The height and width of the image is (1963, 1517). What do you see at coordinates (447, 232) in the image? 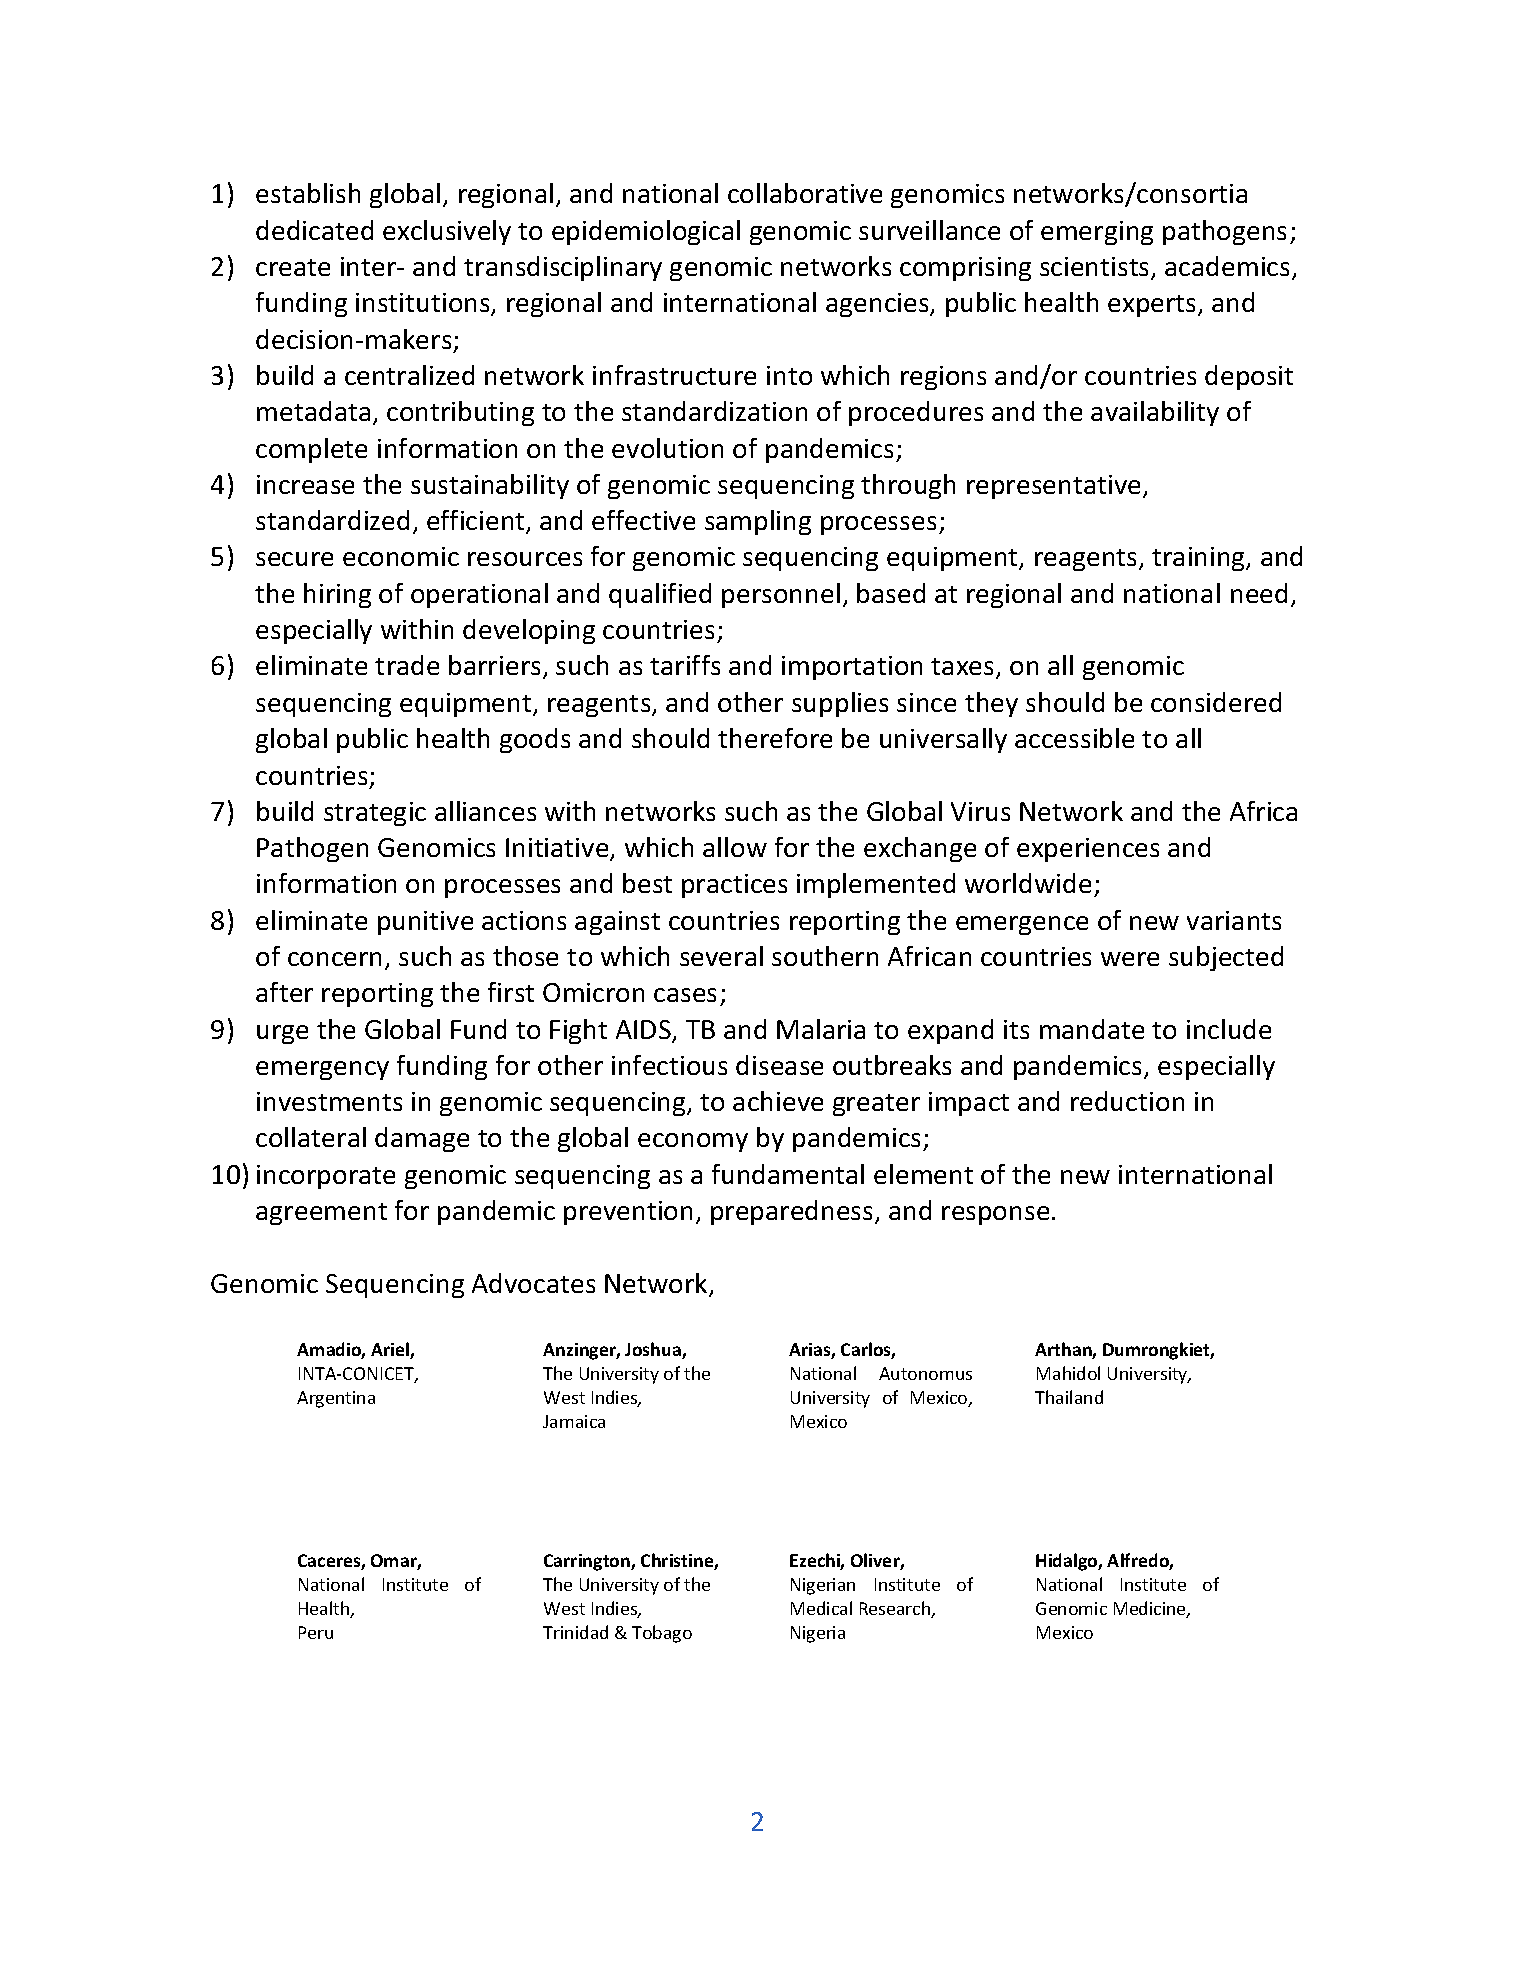
I see `exclusively` at bounding box center [447, 232].
